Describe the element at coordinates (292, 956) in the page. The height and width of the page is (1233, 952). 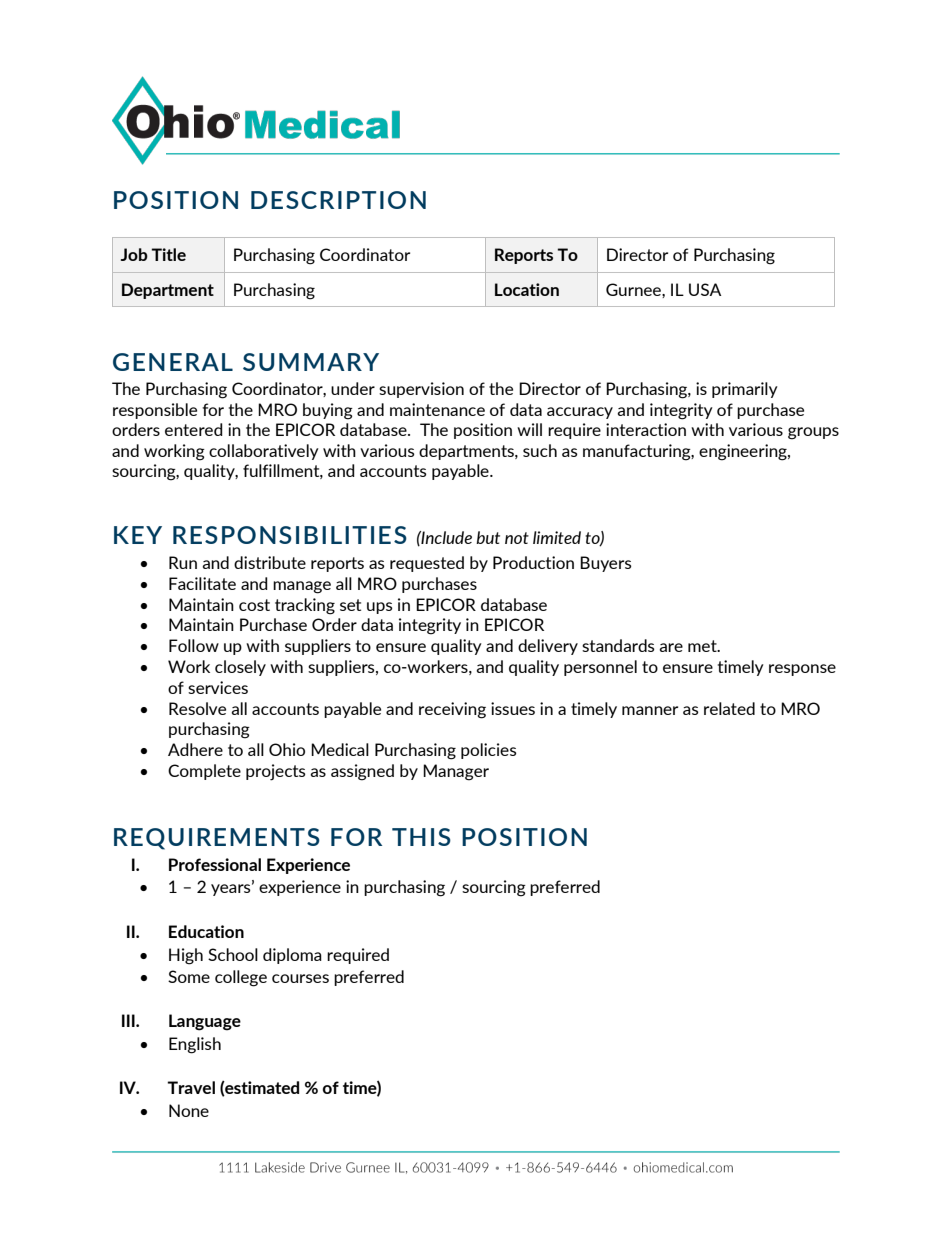
I see `diploma` at that location.
